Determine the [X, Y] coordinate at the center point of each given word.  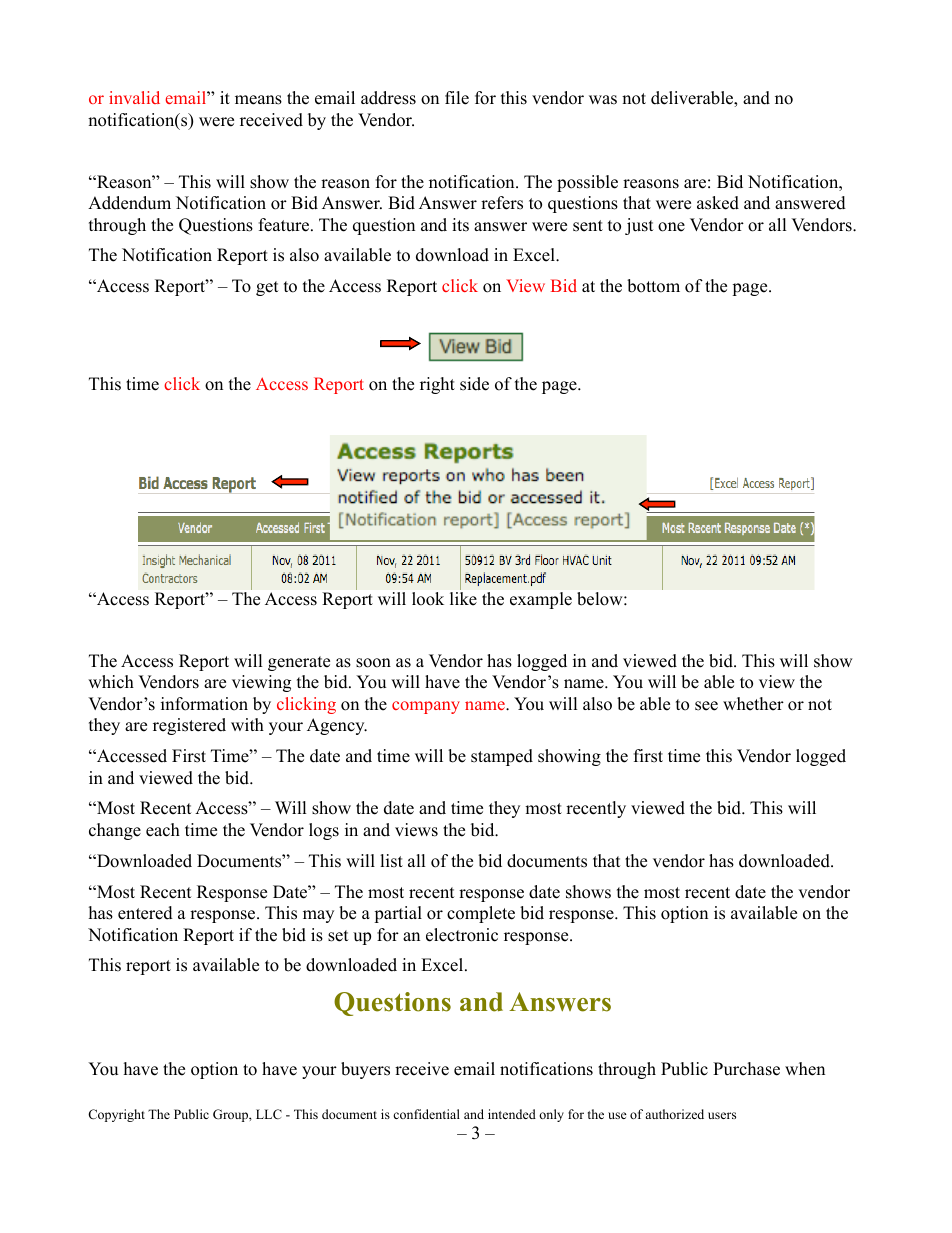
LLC [269, 1114]
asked [718, 203]
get [267, 288]
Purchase [746, 1069]
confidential [426, 1114]
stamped [502, 757]
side [474, 384]
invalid [134, 97]
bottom [653, 286]
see [706, 706]
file [457, 98]
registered [189, 726]
